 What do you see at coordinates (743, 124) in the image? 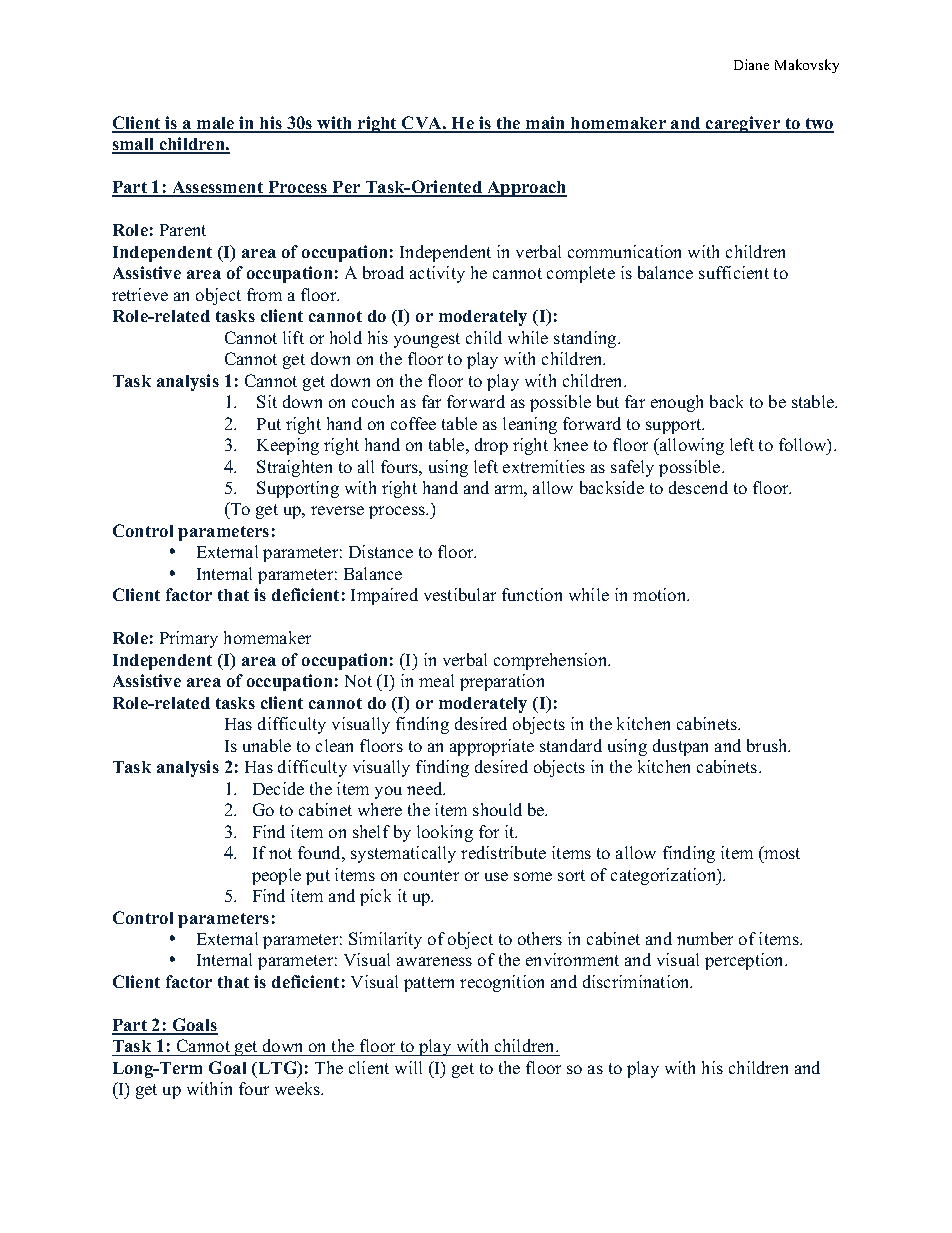
I see `caregiver` at bounding box center [743, 124].
